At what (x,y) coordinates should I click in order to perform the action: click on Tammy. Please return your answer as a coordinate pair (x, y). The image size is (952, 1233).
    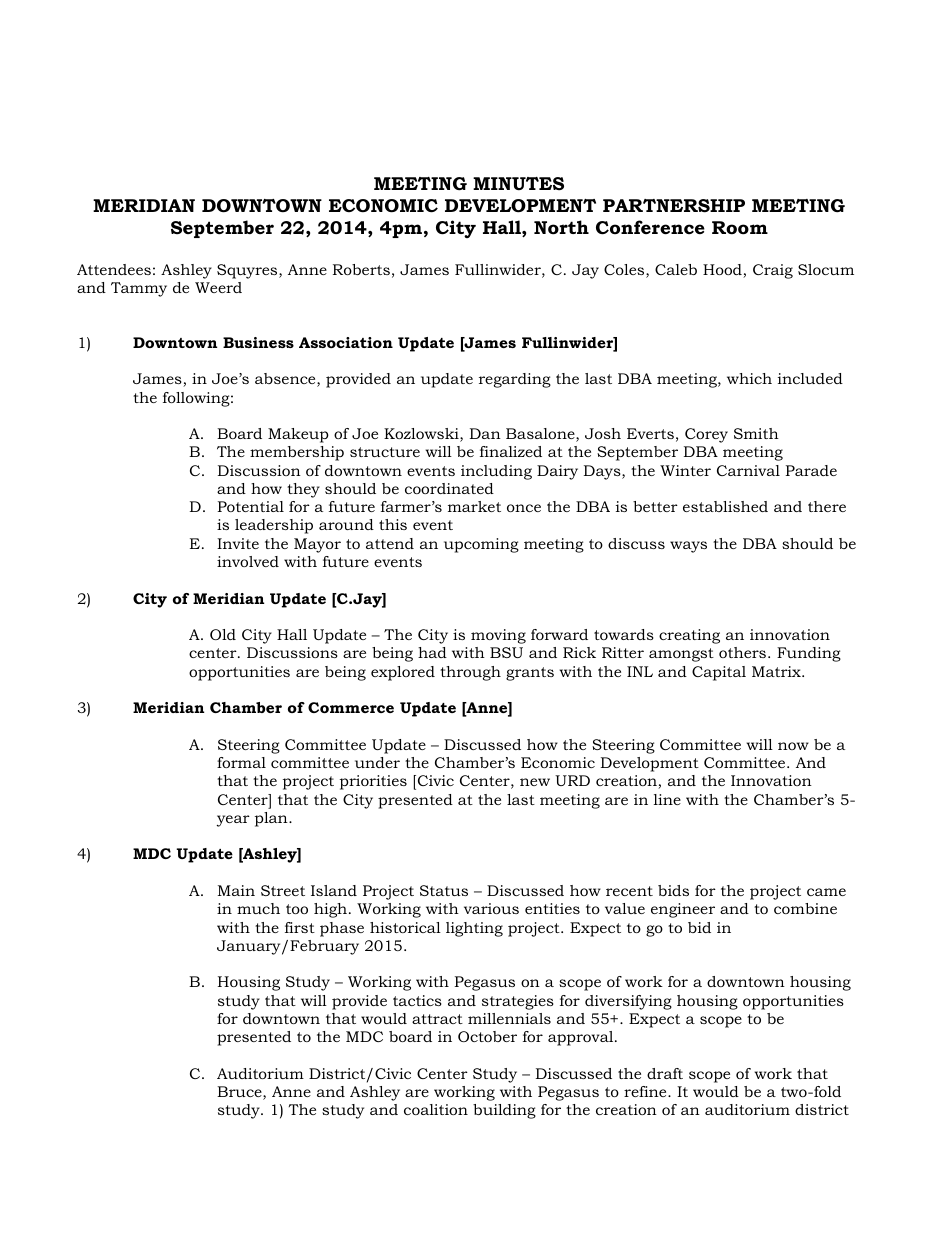
    Looking at the image, I should click on (139, 289).
